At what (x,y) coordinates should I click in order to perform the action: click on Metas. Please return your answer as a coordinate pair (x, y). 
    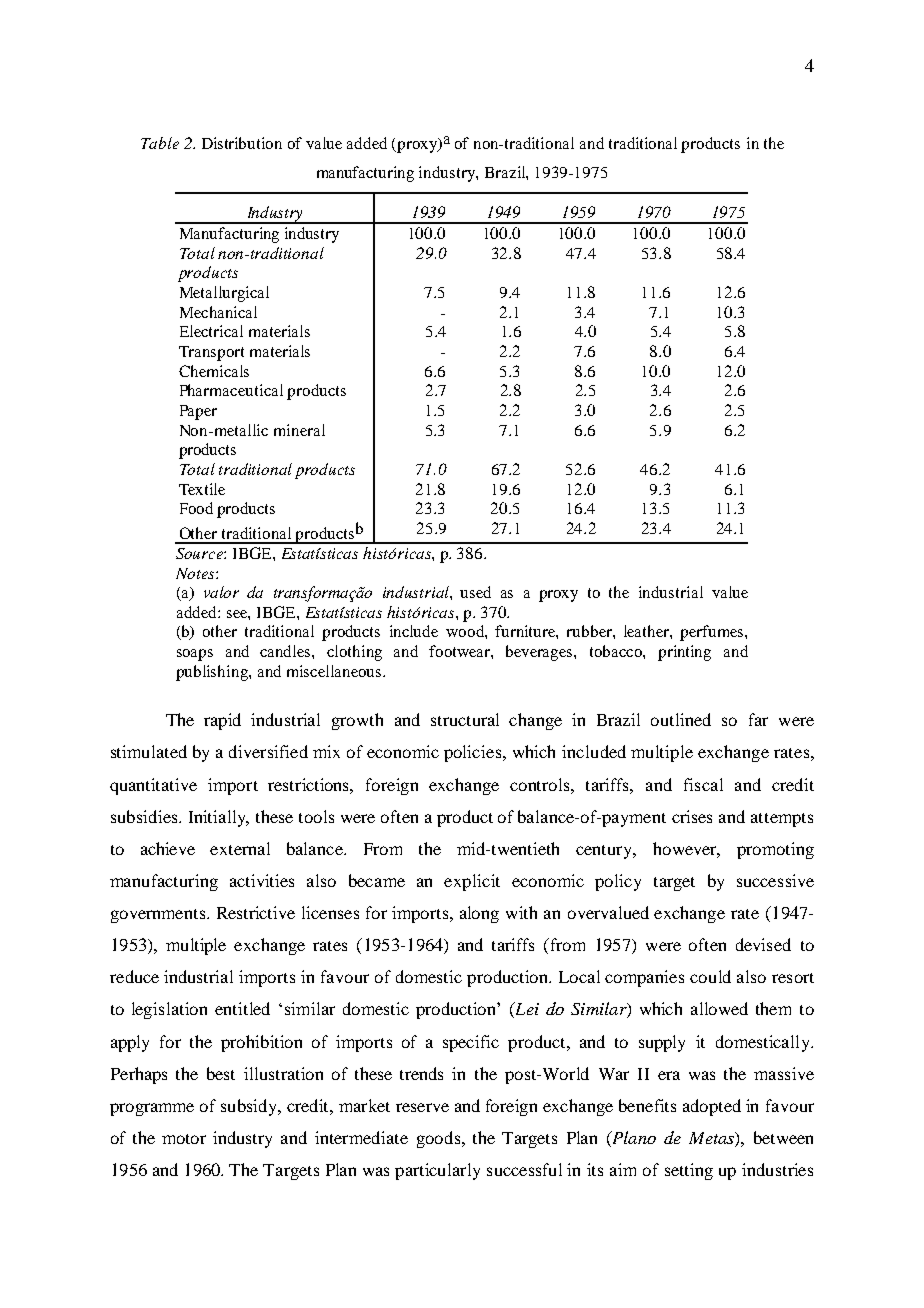
    Looking at the image, I should click on (712, 1139).
